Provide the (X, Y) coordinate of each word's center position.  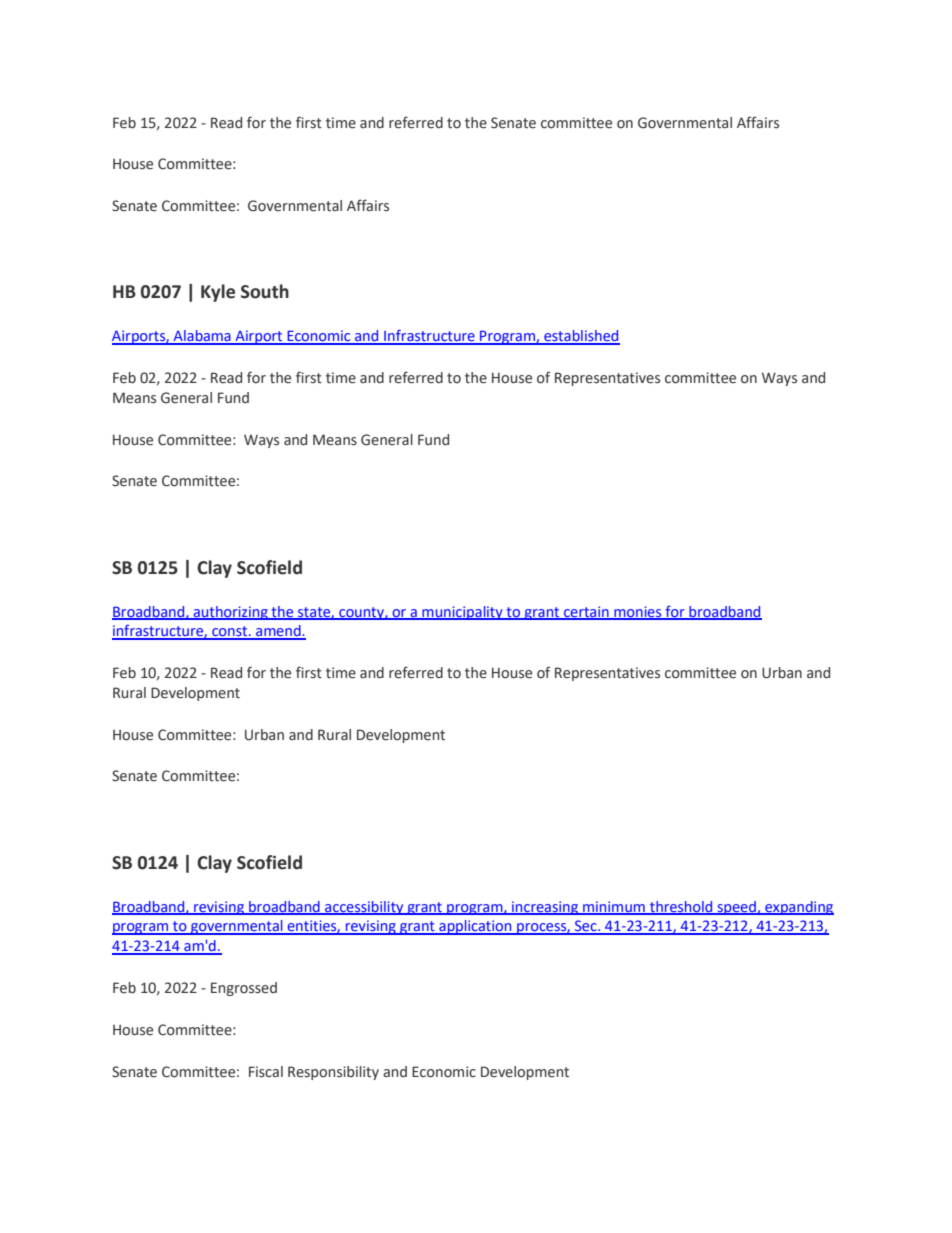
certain (586, 612)
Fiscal (266, 1072)
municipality (462, 613)
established (581, 337)
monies (638, 612)
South (265, 291)
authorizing (230, 613)
